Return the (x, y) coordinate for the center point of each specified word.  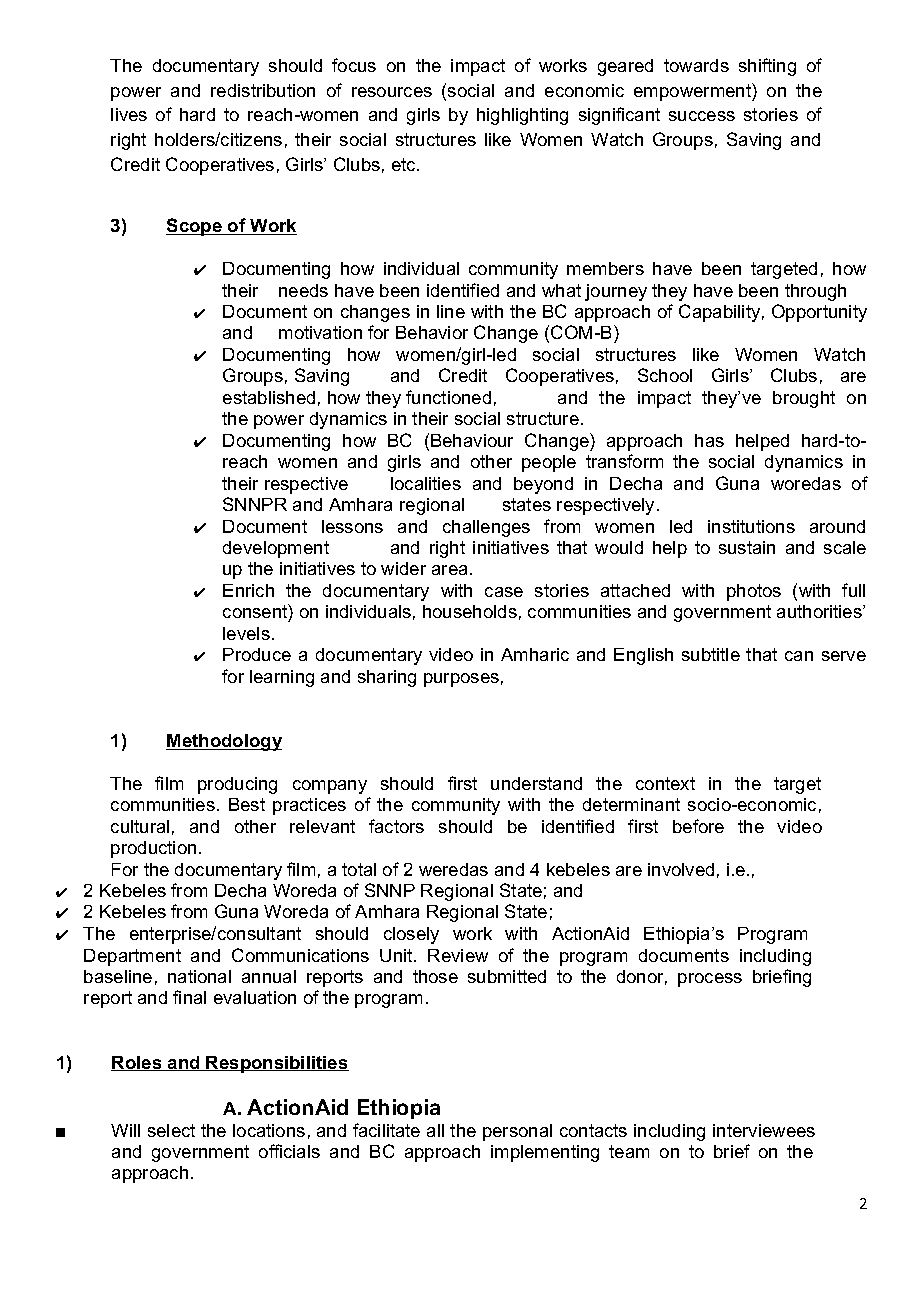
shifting (767, 67)
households (470, 611)
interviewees (764, 1130)
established (269, 397)
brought (804, 399)
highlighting (522, 116)
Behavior (432, 332)
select (171, 1130)
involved (681, 869)
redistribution (263, 90)
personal (517, 1132)
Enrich (248, 590)
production (153, 849)
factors (396, 826)
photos (754, 592)
